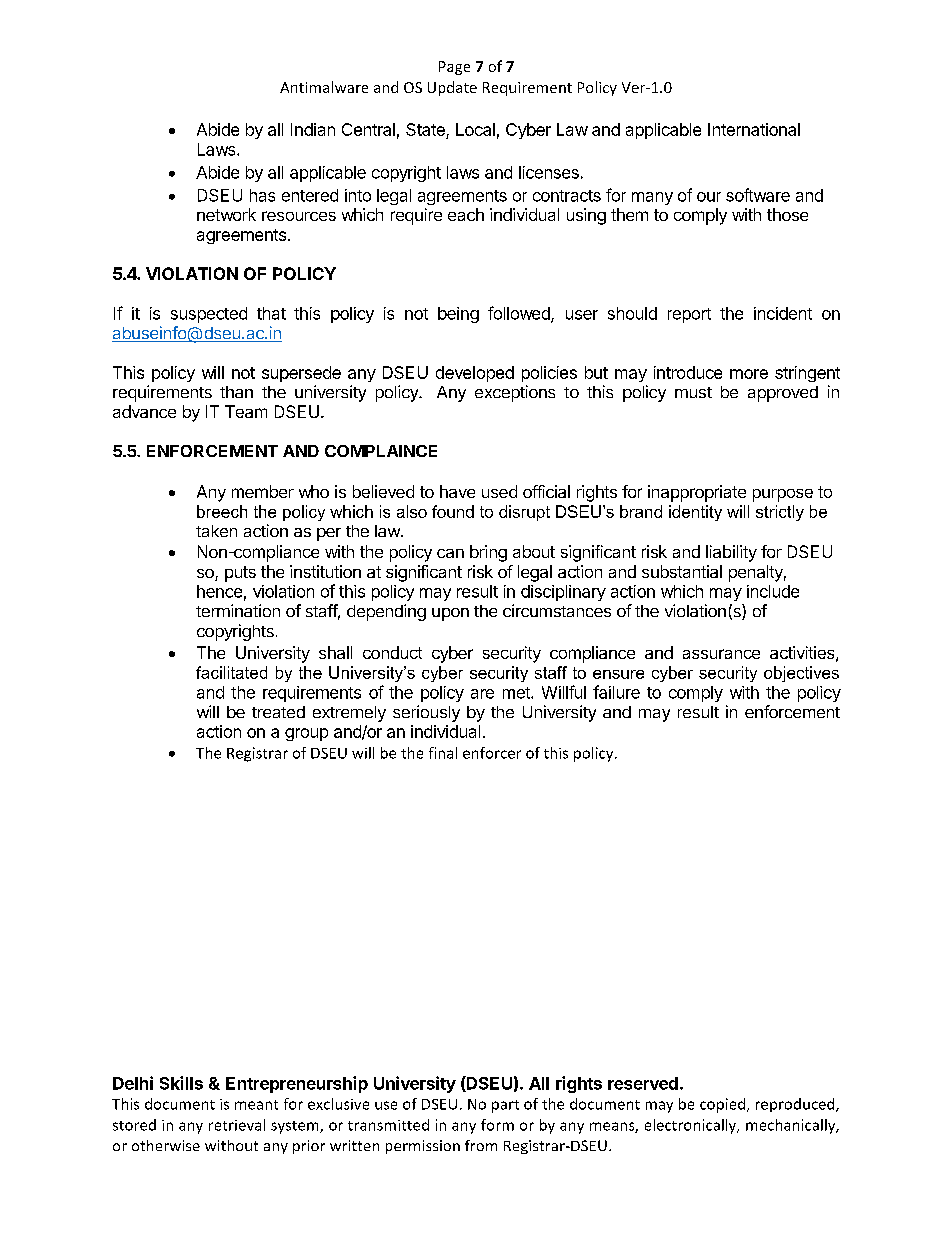 Image resolution: width=952 pixels, height=1233 pixels. Describe the element at coordinates (722, 1105) in the screenshot. I see `copied` at that location.
